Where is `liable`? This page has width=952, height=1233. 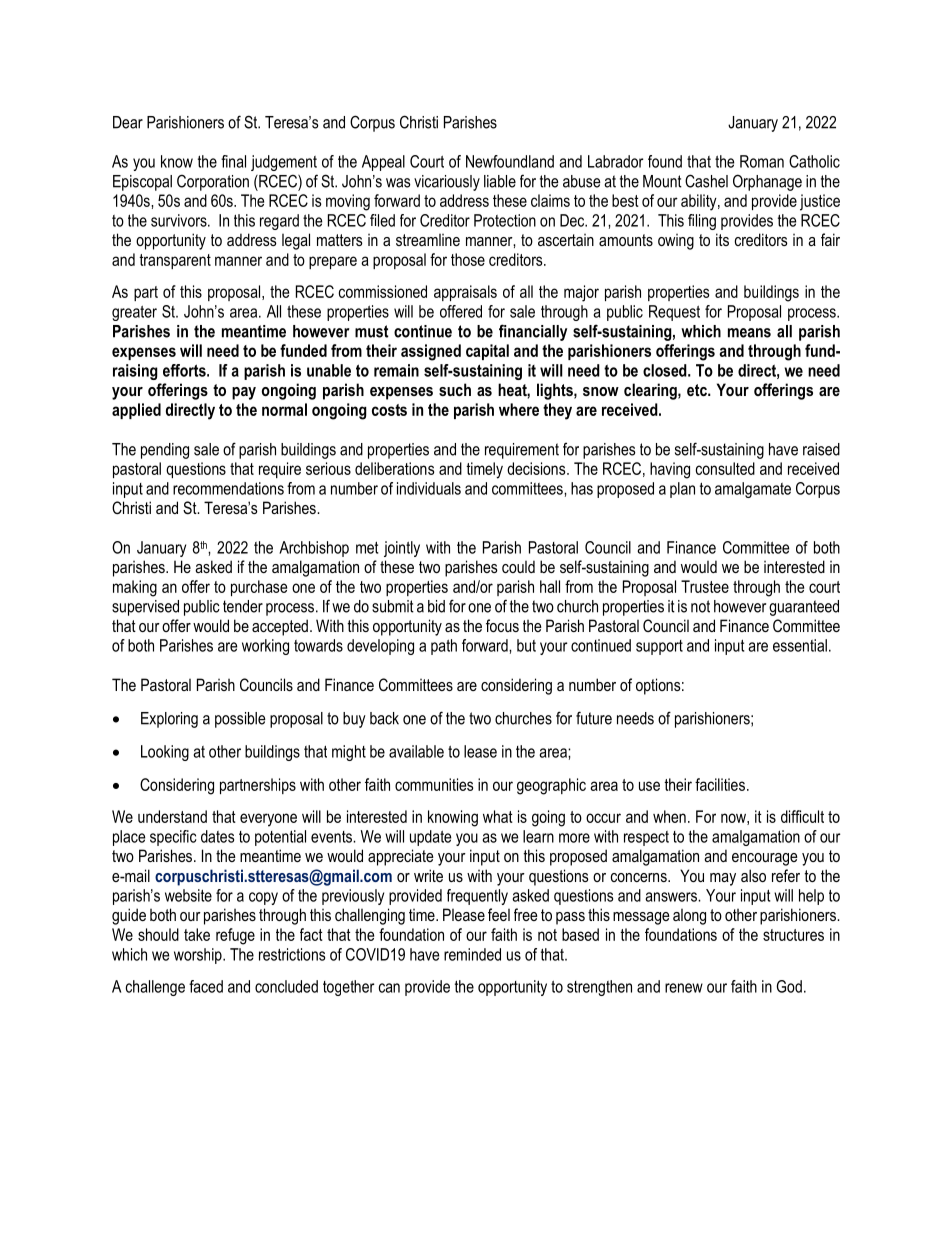
liable is located at coordinates (500, 181).
